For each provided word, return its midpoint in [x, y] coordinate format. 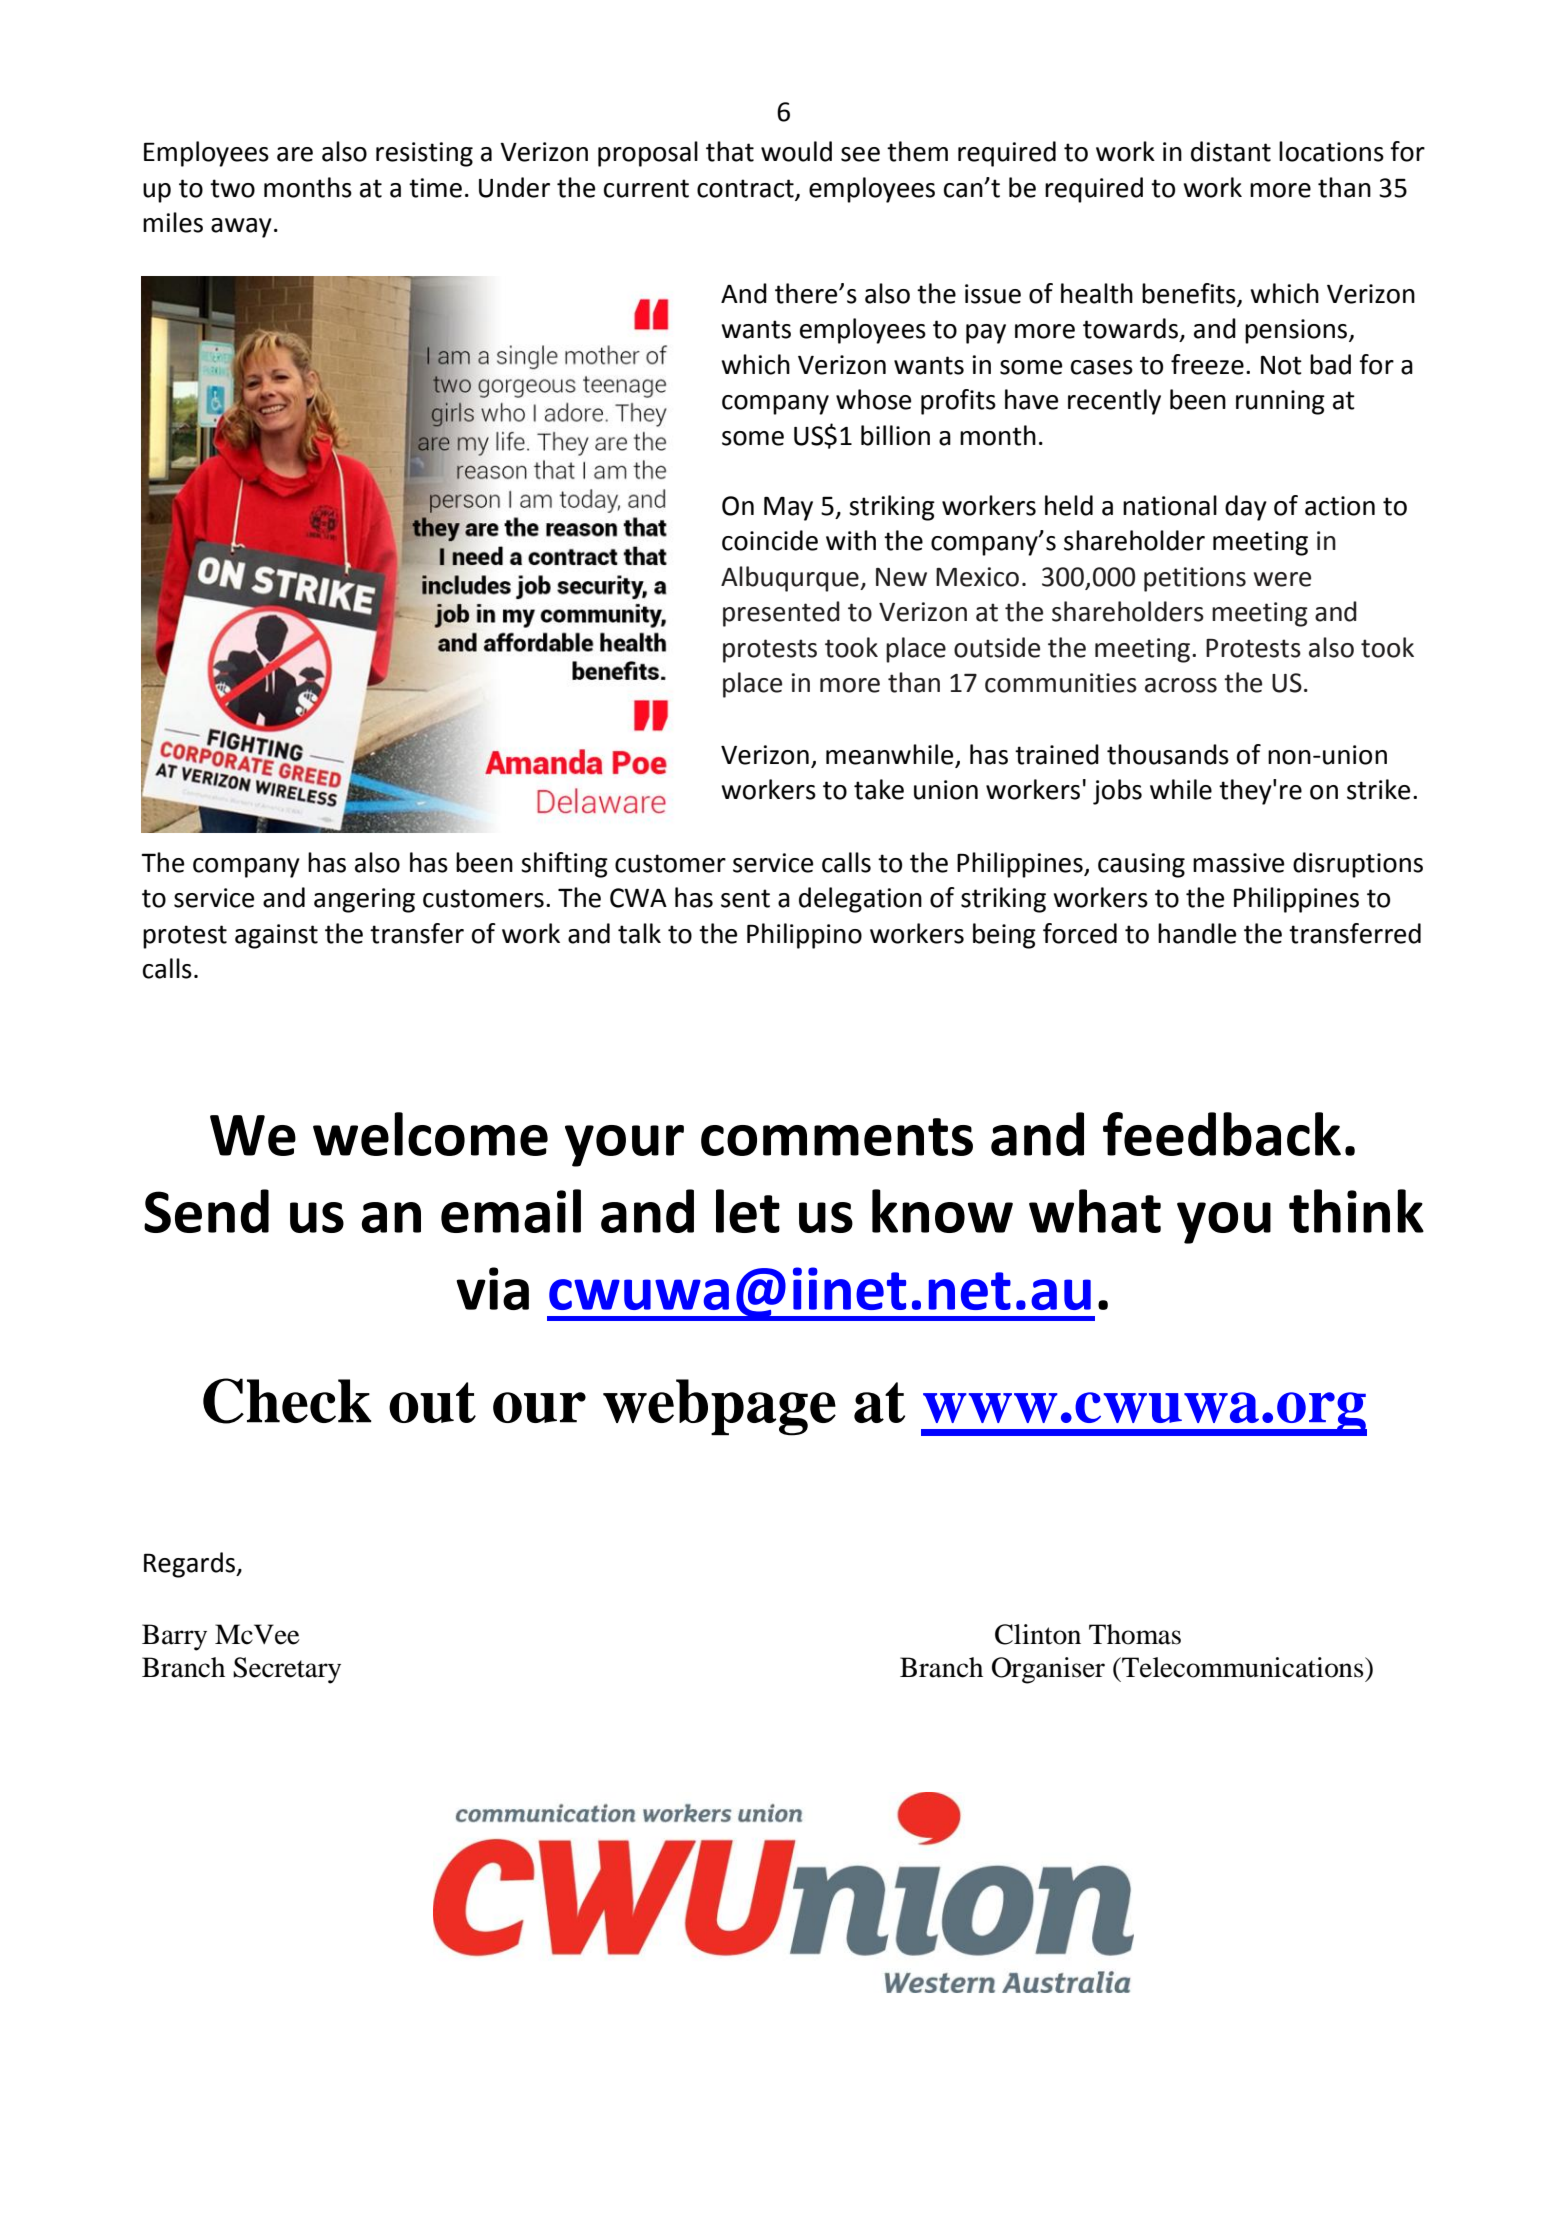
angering [364, 900]
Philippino [804, 936]
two [232, 188]
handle [1197, 933]
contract [746, 189]
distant [1231, 151]
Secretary [287, 1670]
